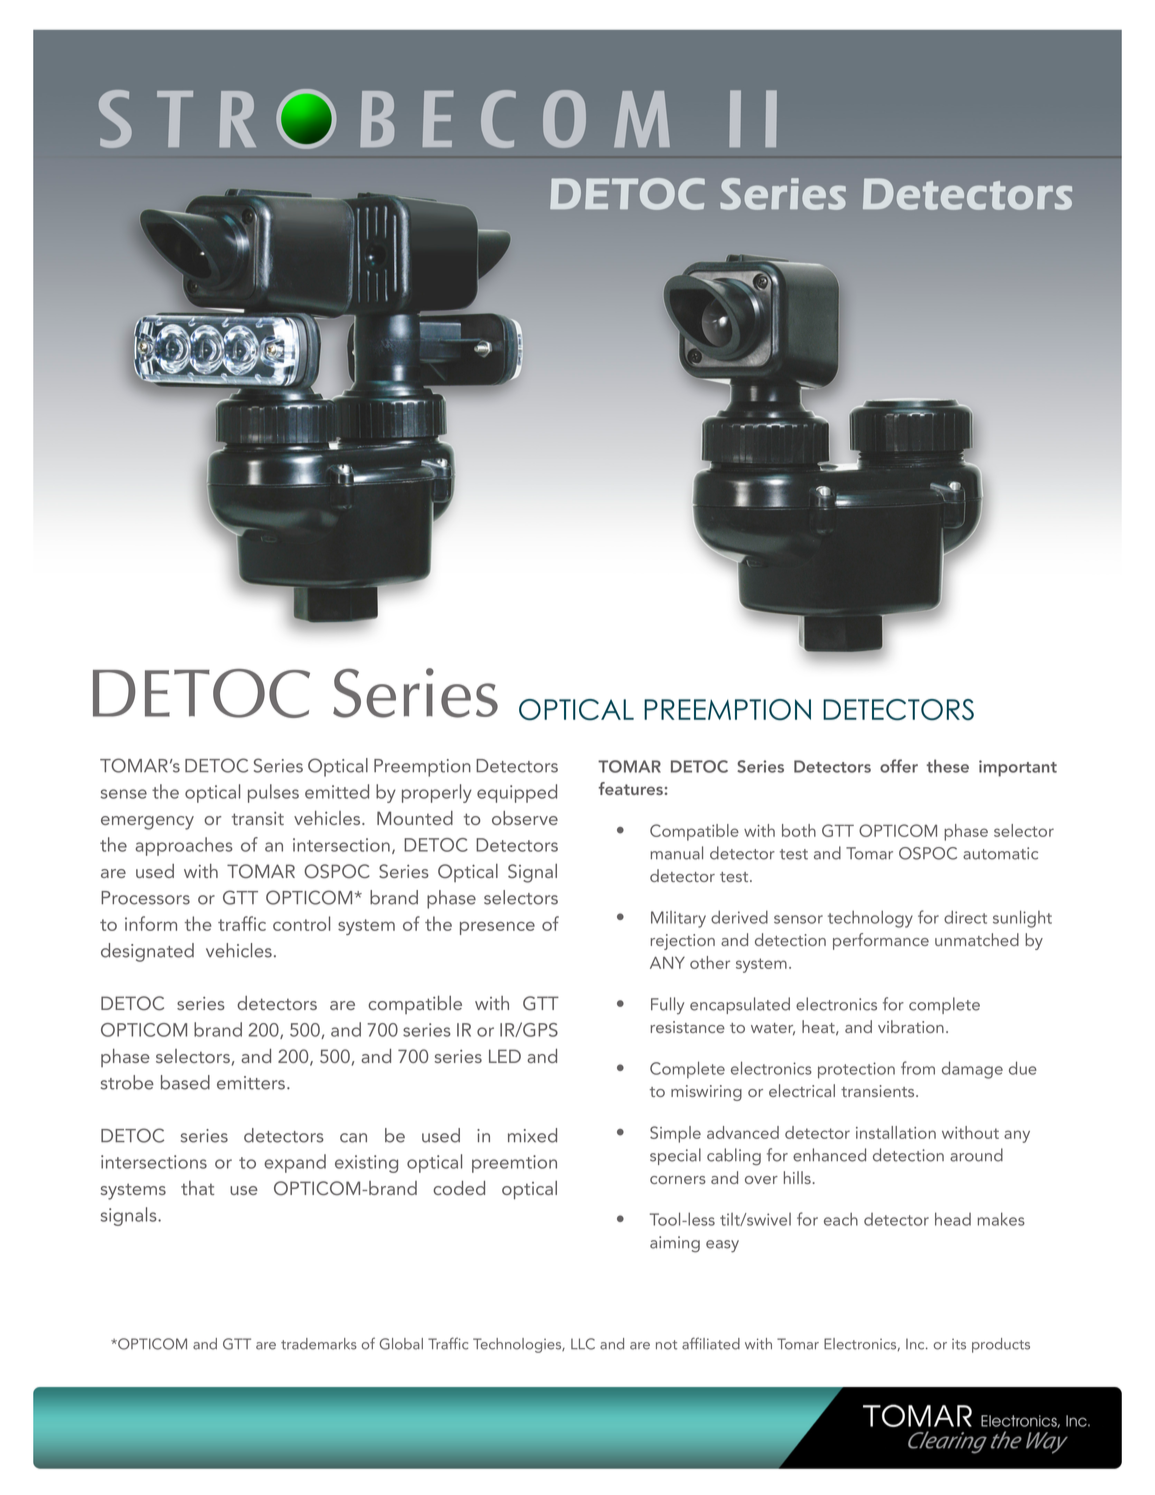 The width and height of the screenshot is (1155, 1495). Describe the element at coordinates (899, 766) in the screenshot. I see `offer` at that location.
